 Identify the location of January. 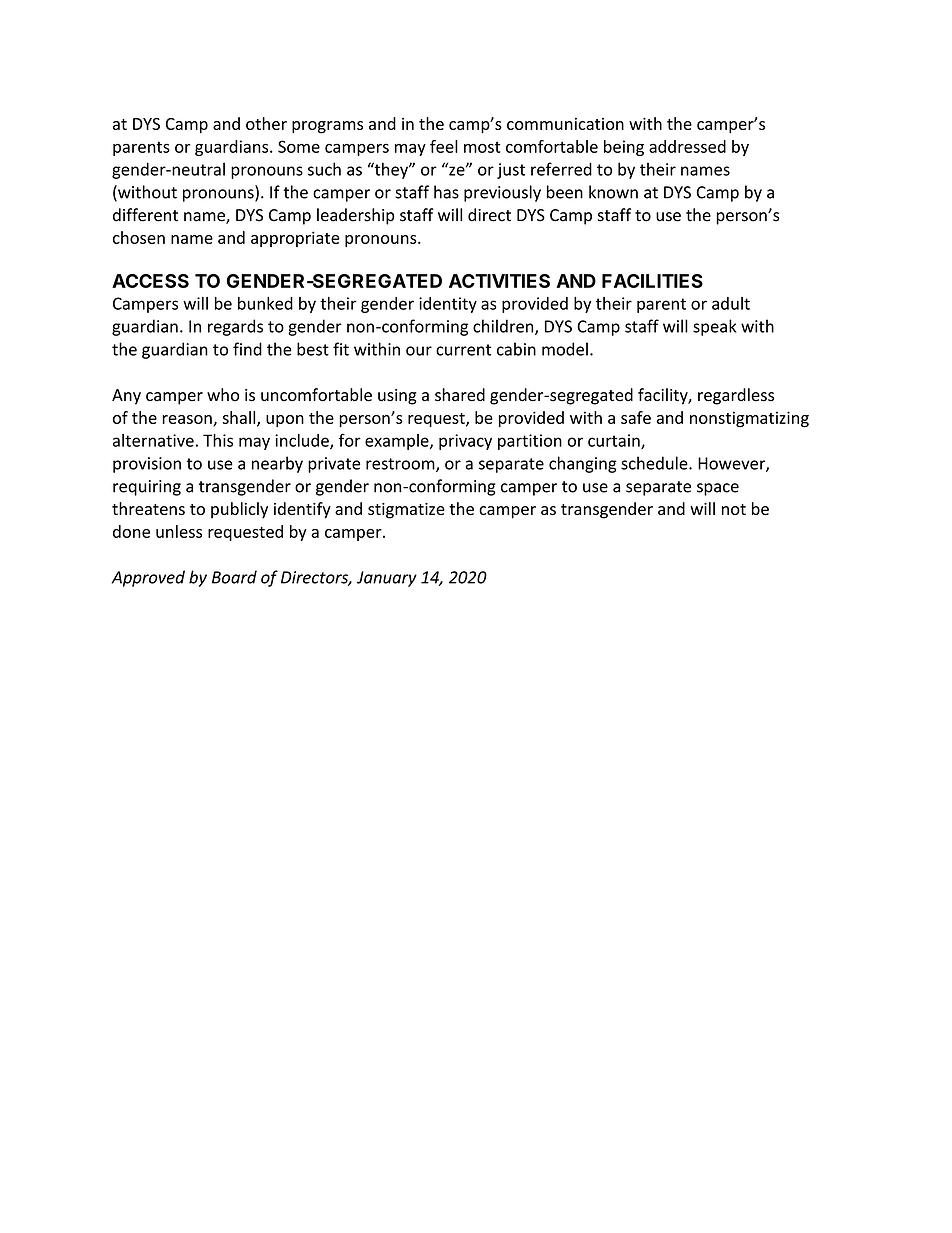
(387, 579).
